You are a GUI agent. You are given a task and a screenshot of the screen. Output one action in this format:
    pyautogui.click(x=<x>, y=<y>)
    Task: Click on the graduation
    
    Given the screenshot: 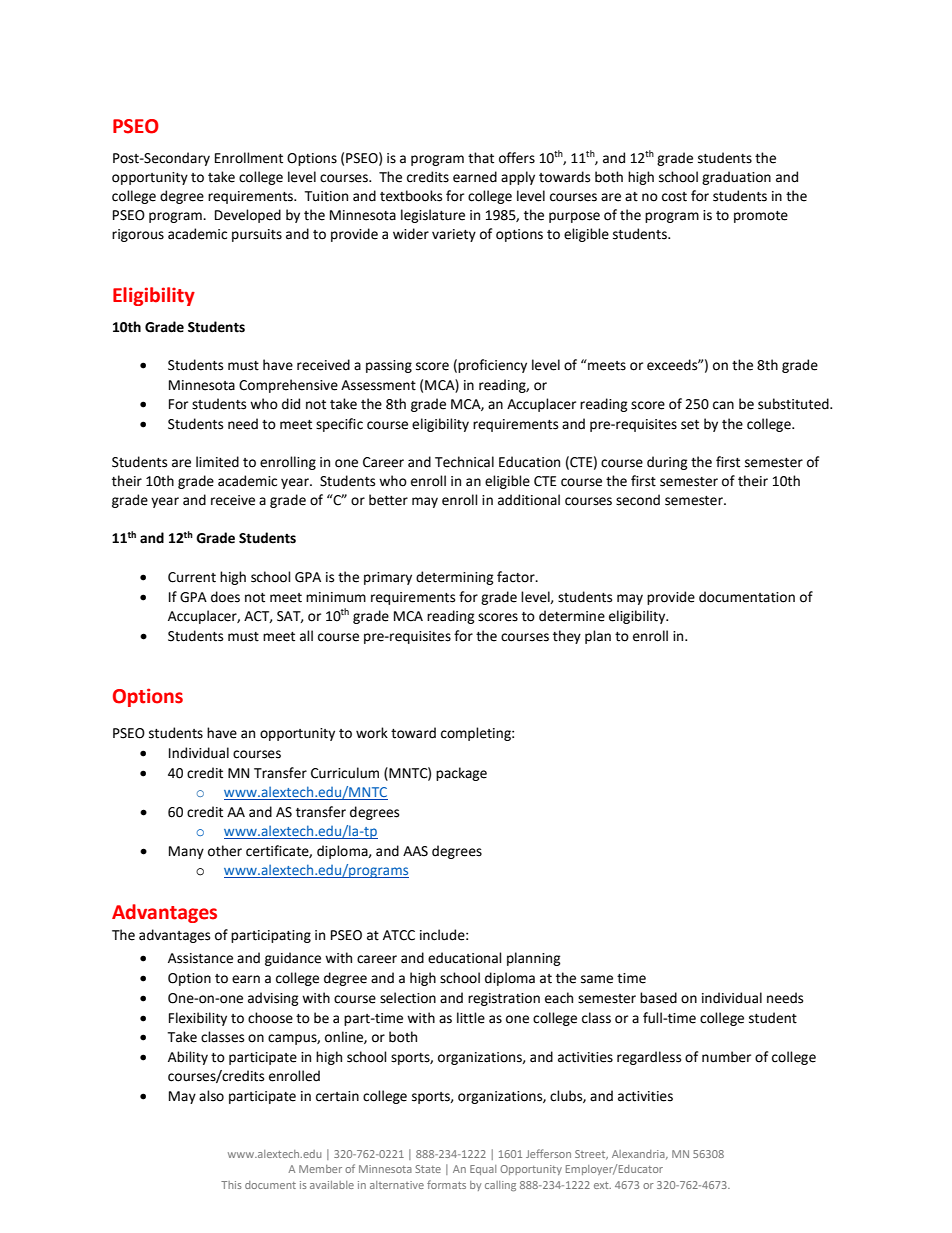 What is the action you would take?
    pyautogui.click(x=736, y=178)
